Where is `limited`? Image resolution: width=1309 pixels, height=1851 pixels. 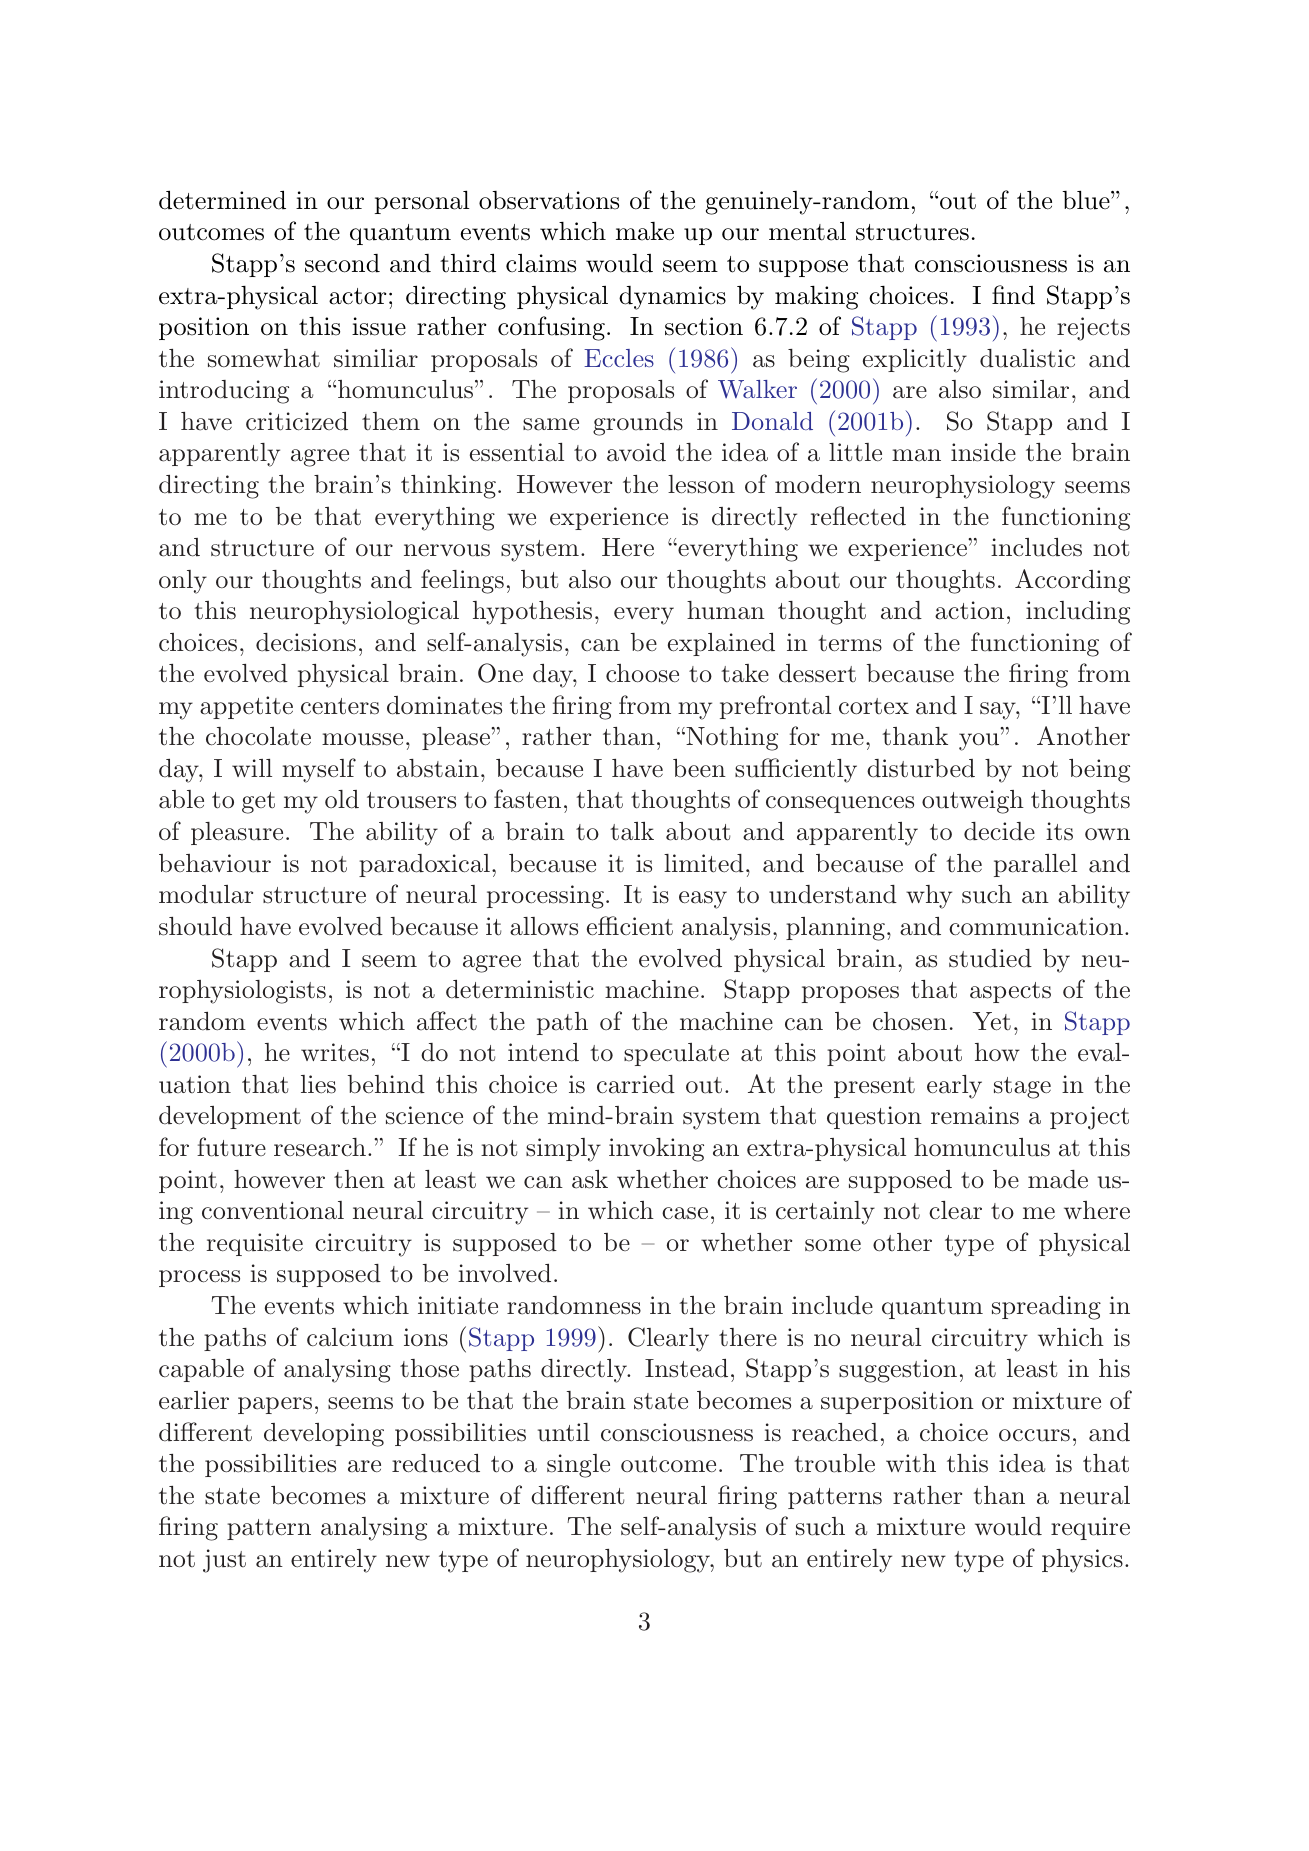
limited is located at coordinates (704, 863).
